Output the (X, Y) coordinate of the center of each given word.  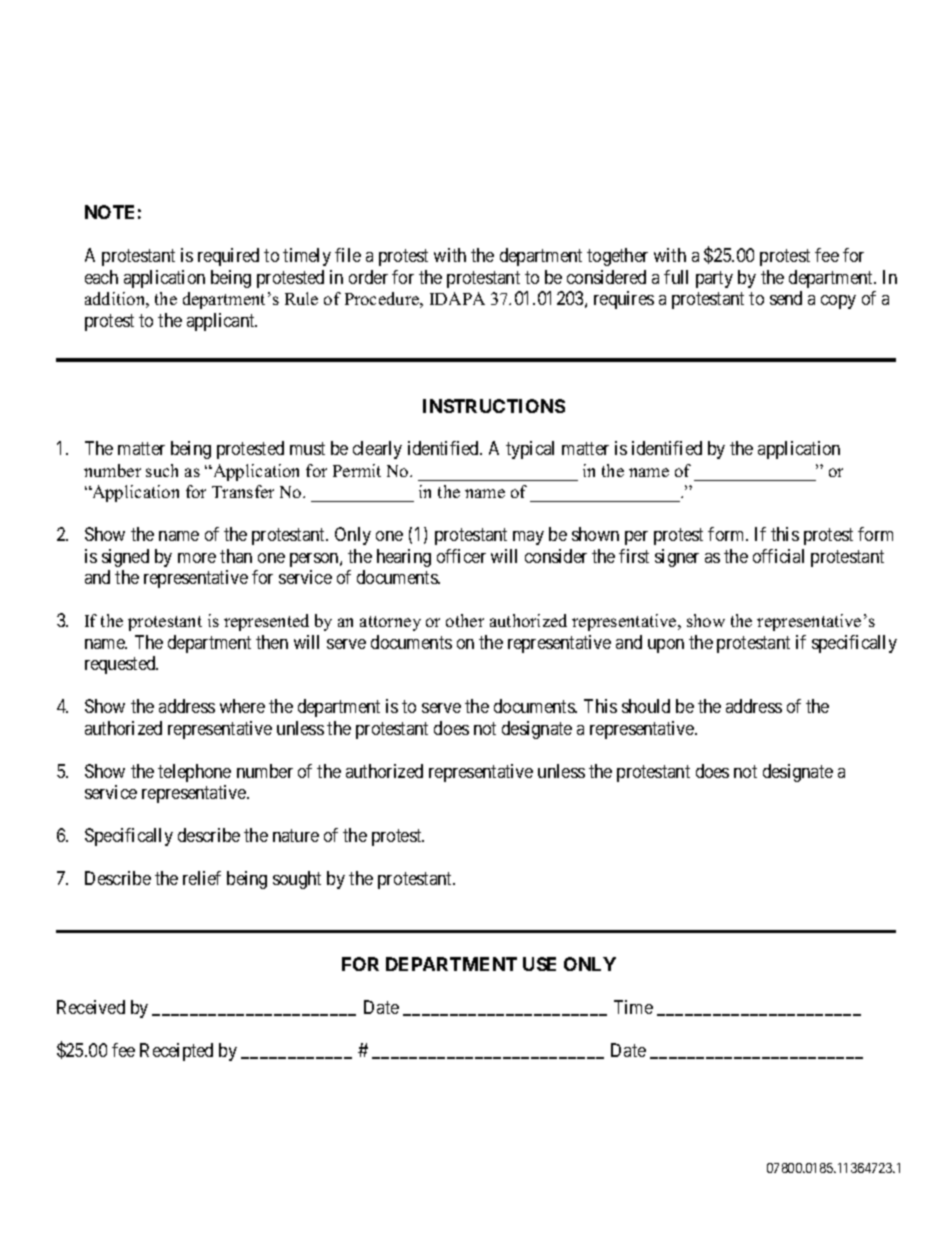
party (714, 279)
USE (539, 964)
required (228, 257)
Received (91, 1007)
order (368, 277)
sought (297, 880)
